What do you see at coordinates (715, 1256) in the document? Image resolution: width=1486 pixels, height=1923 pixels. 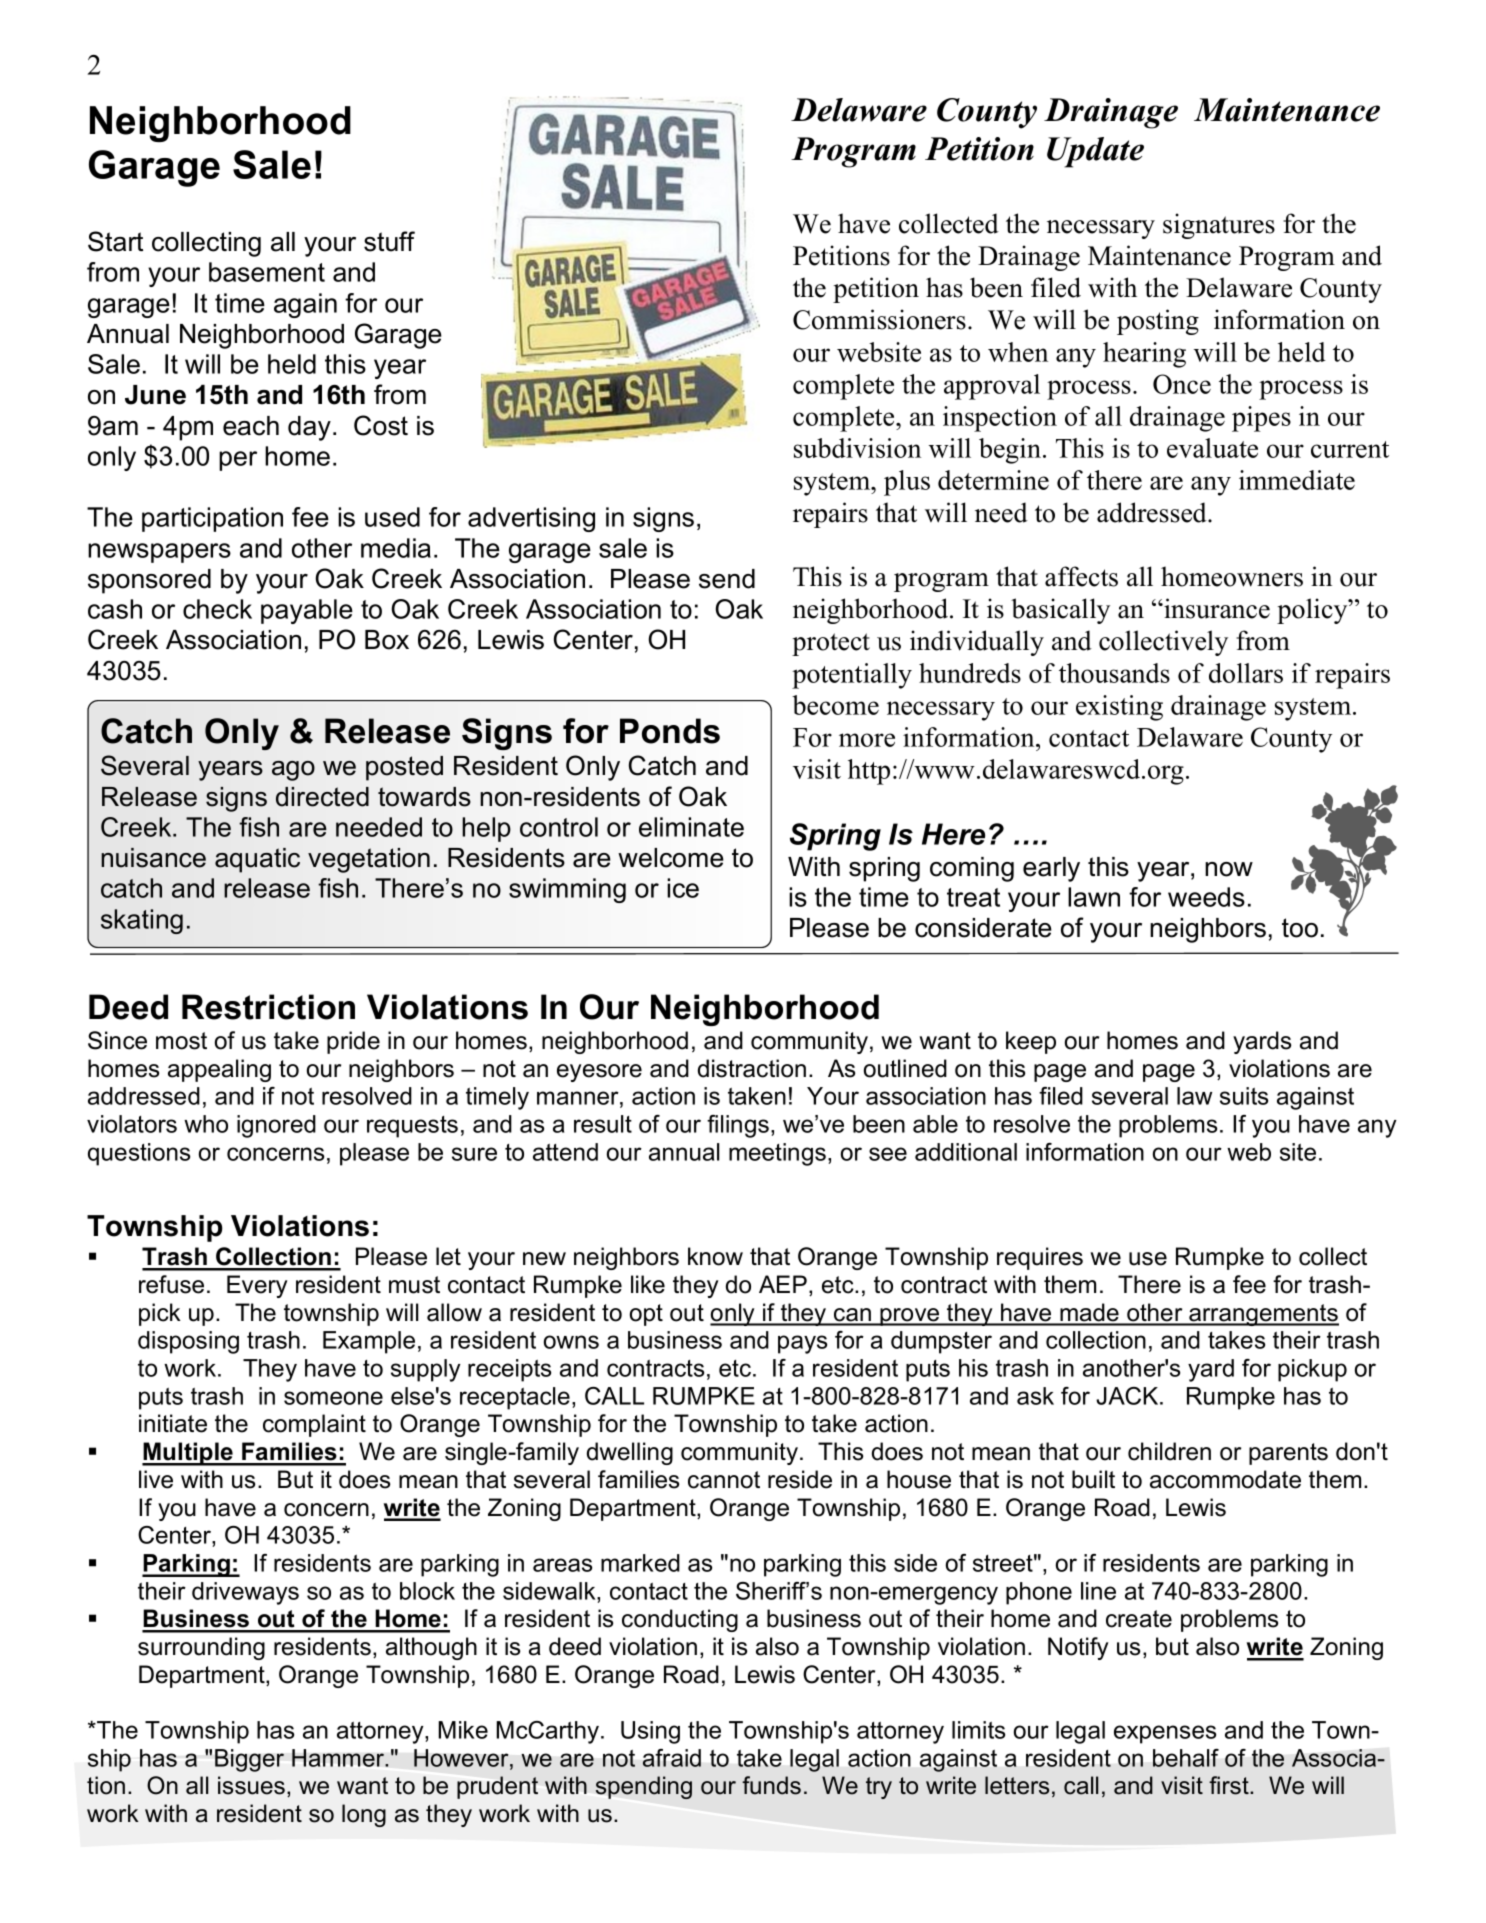 I see `know` at bounding box center [715, 1256].
